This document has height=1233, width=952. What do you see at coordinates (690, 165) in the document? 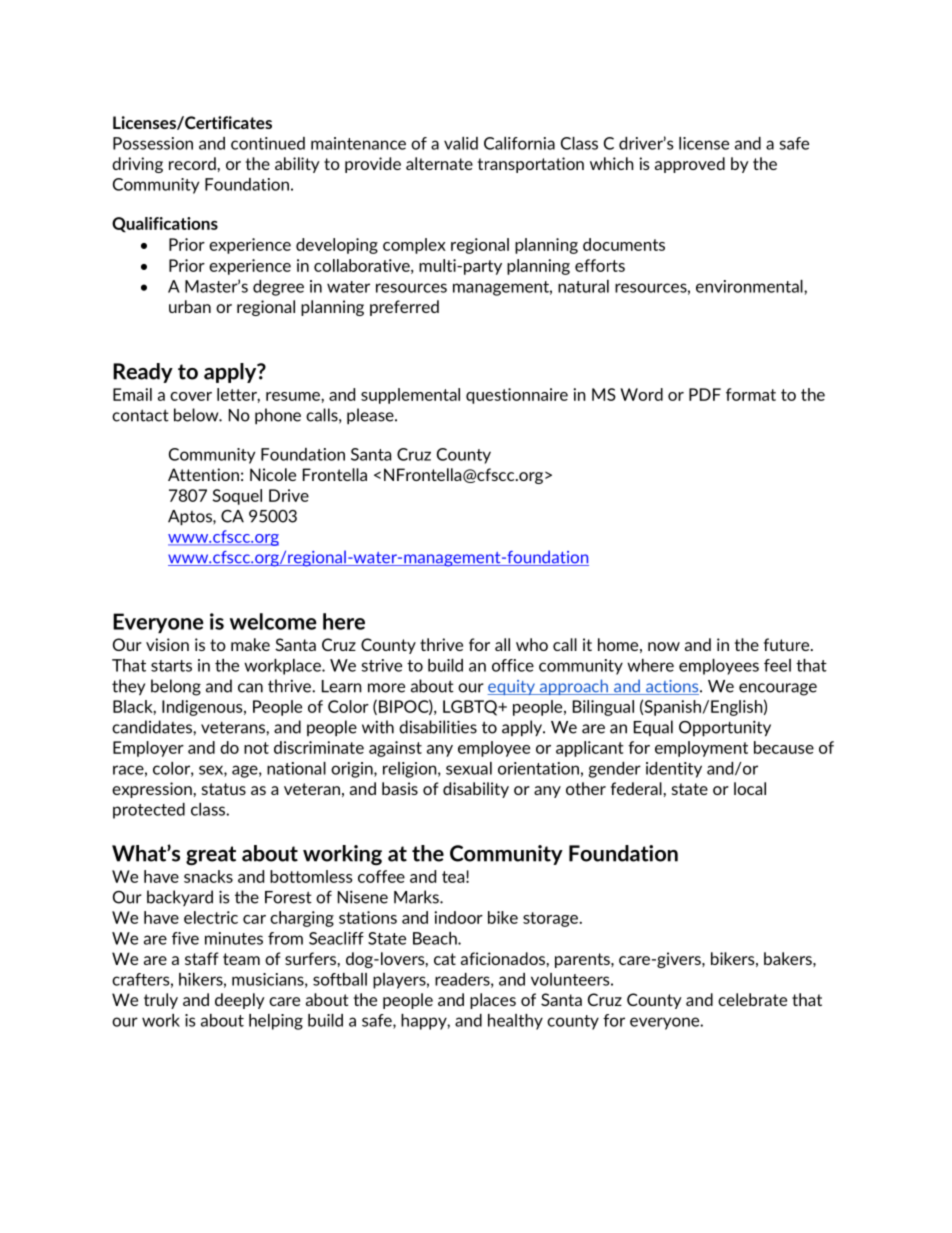
I see `approved` at bounding box center [690, 165].
